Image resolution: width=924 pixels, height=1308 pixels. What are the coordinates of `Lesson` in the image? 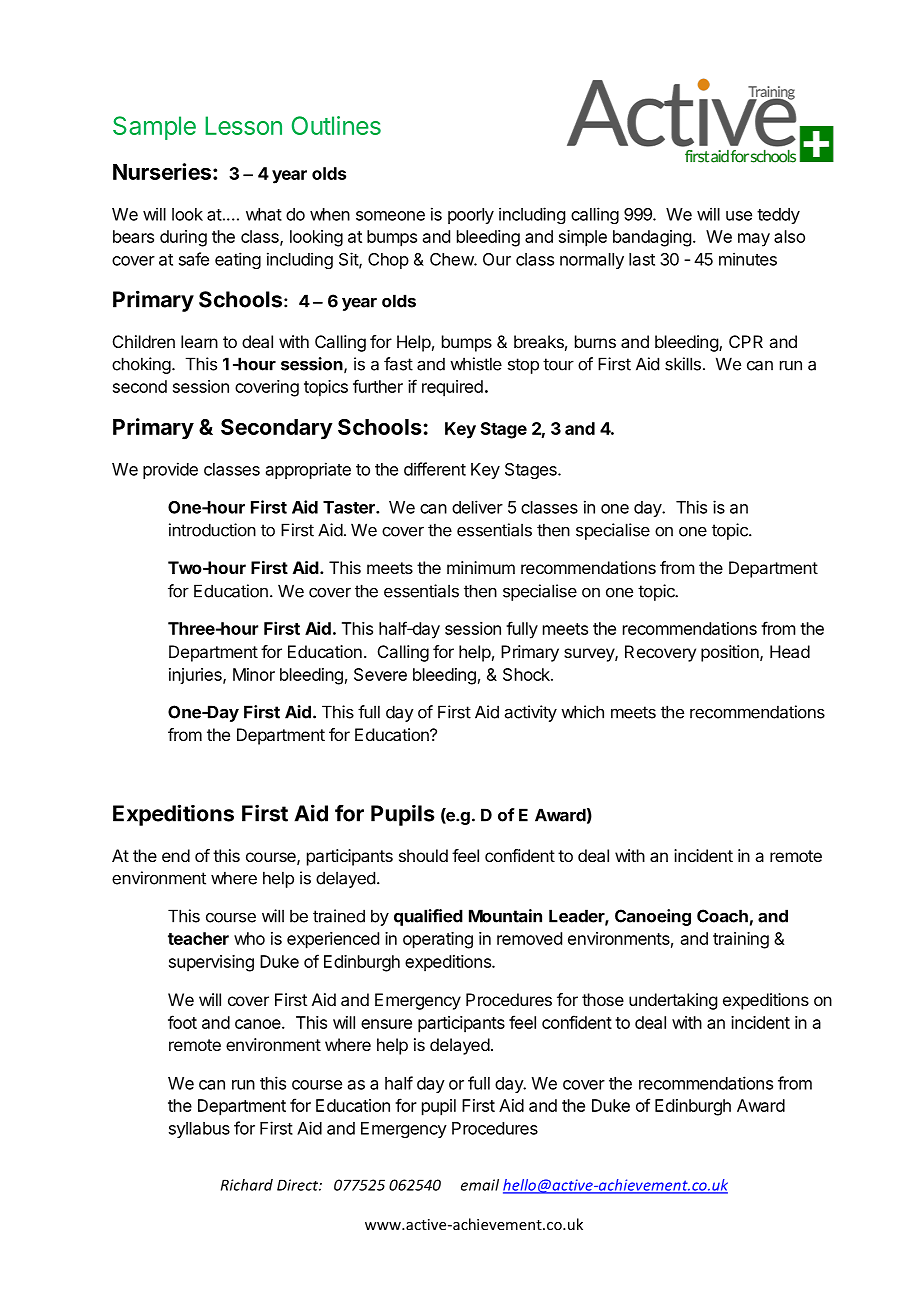 It's located at (243, 125).
